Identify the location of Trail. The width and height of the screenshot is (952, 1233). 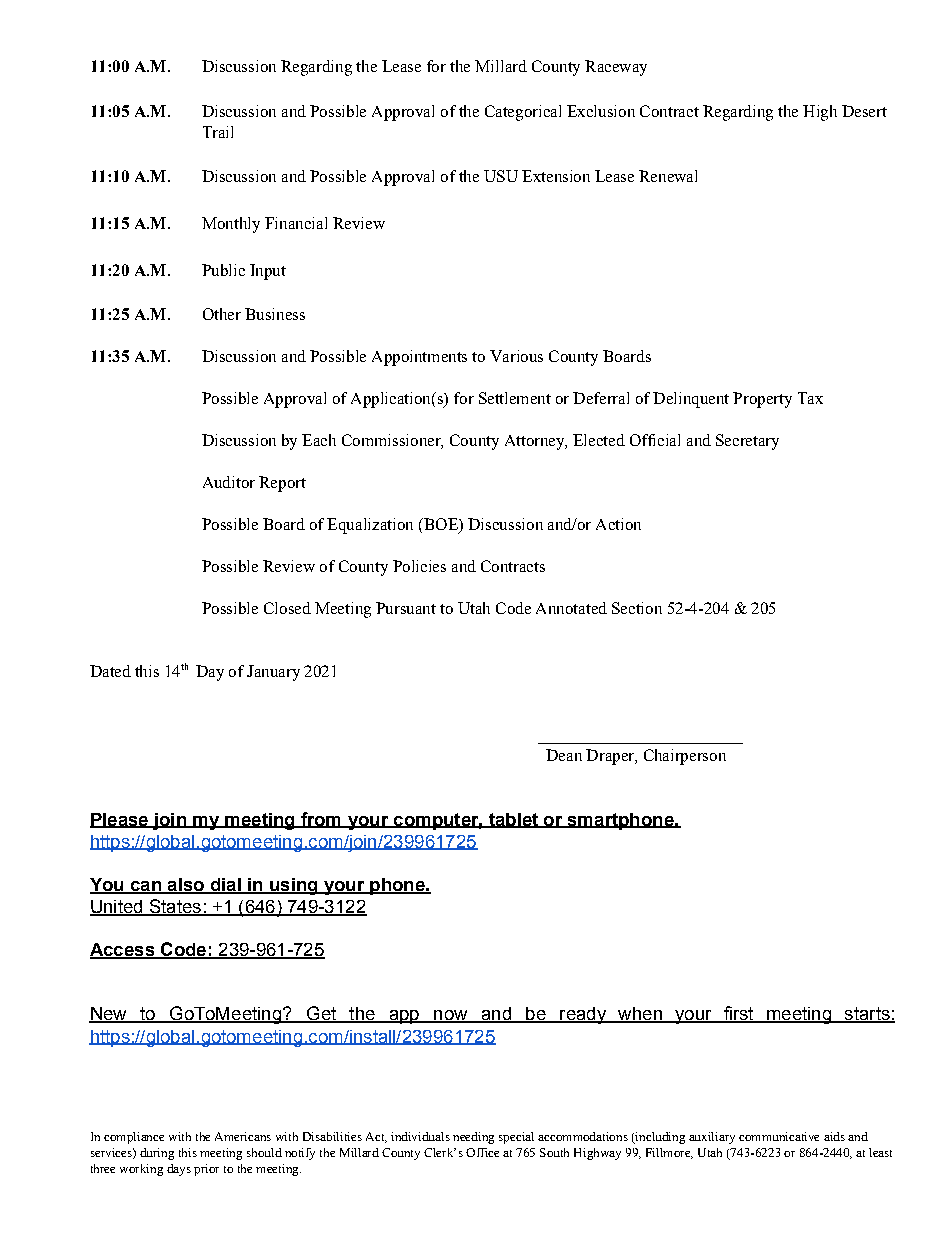
(218, 132).
